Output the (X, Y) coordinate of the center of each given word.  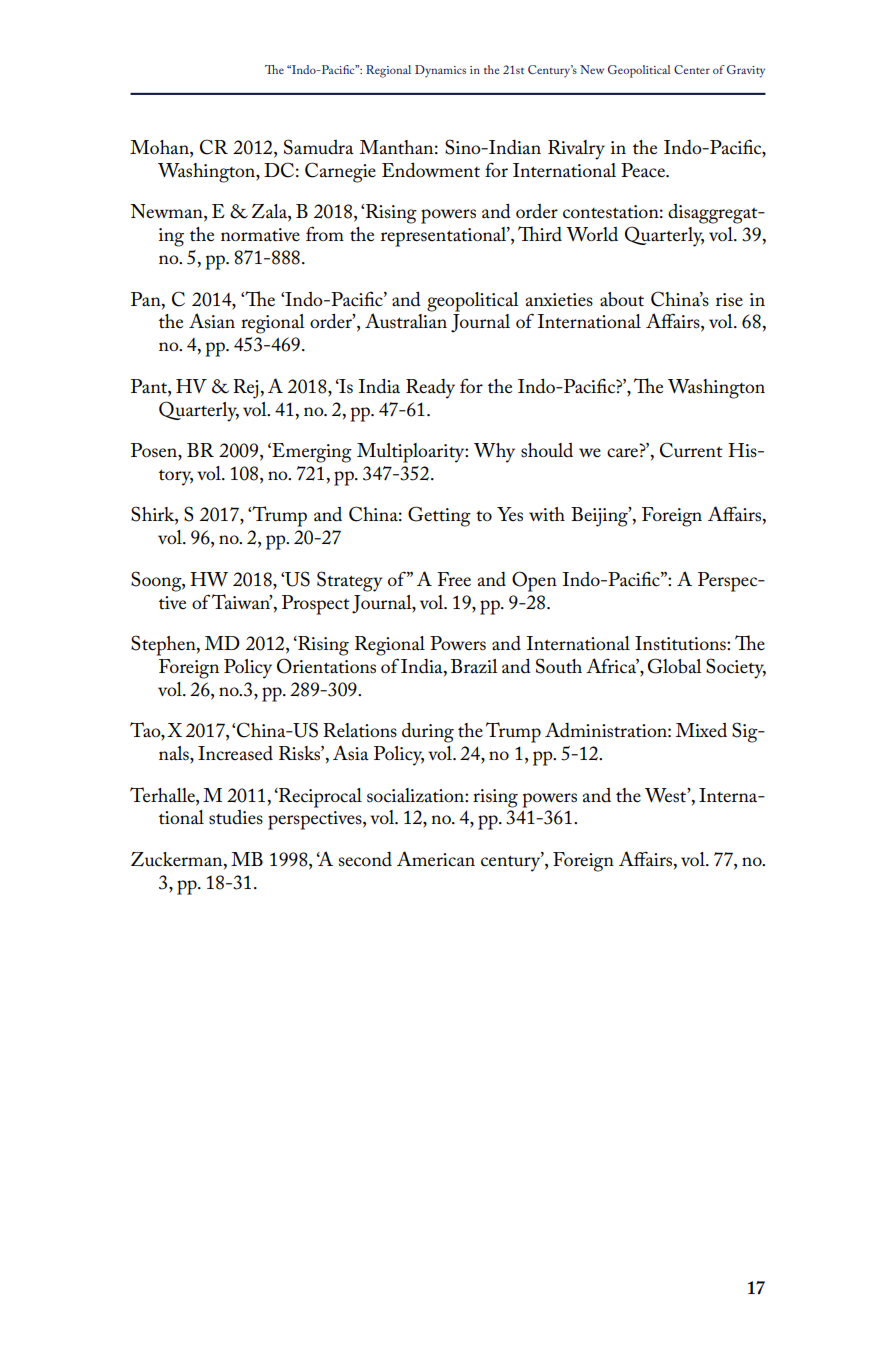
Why (494, 453)
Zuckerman (178, 860)
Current (691, 450)
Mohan (160, 148)
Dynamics (440, 71)
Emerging (311, 453)
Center (692, 69)
